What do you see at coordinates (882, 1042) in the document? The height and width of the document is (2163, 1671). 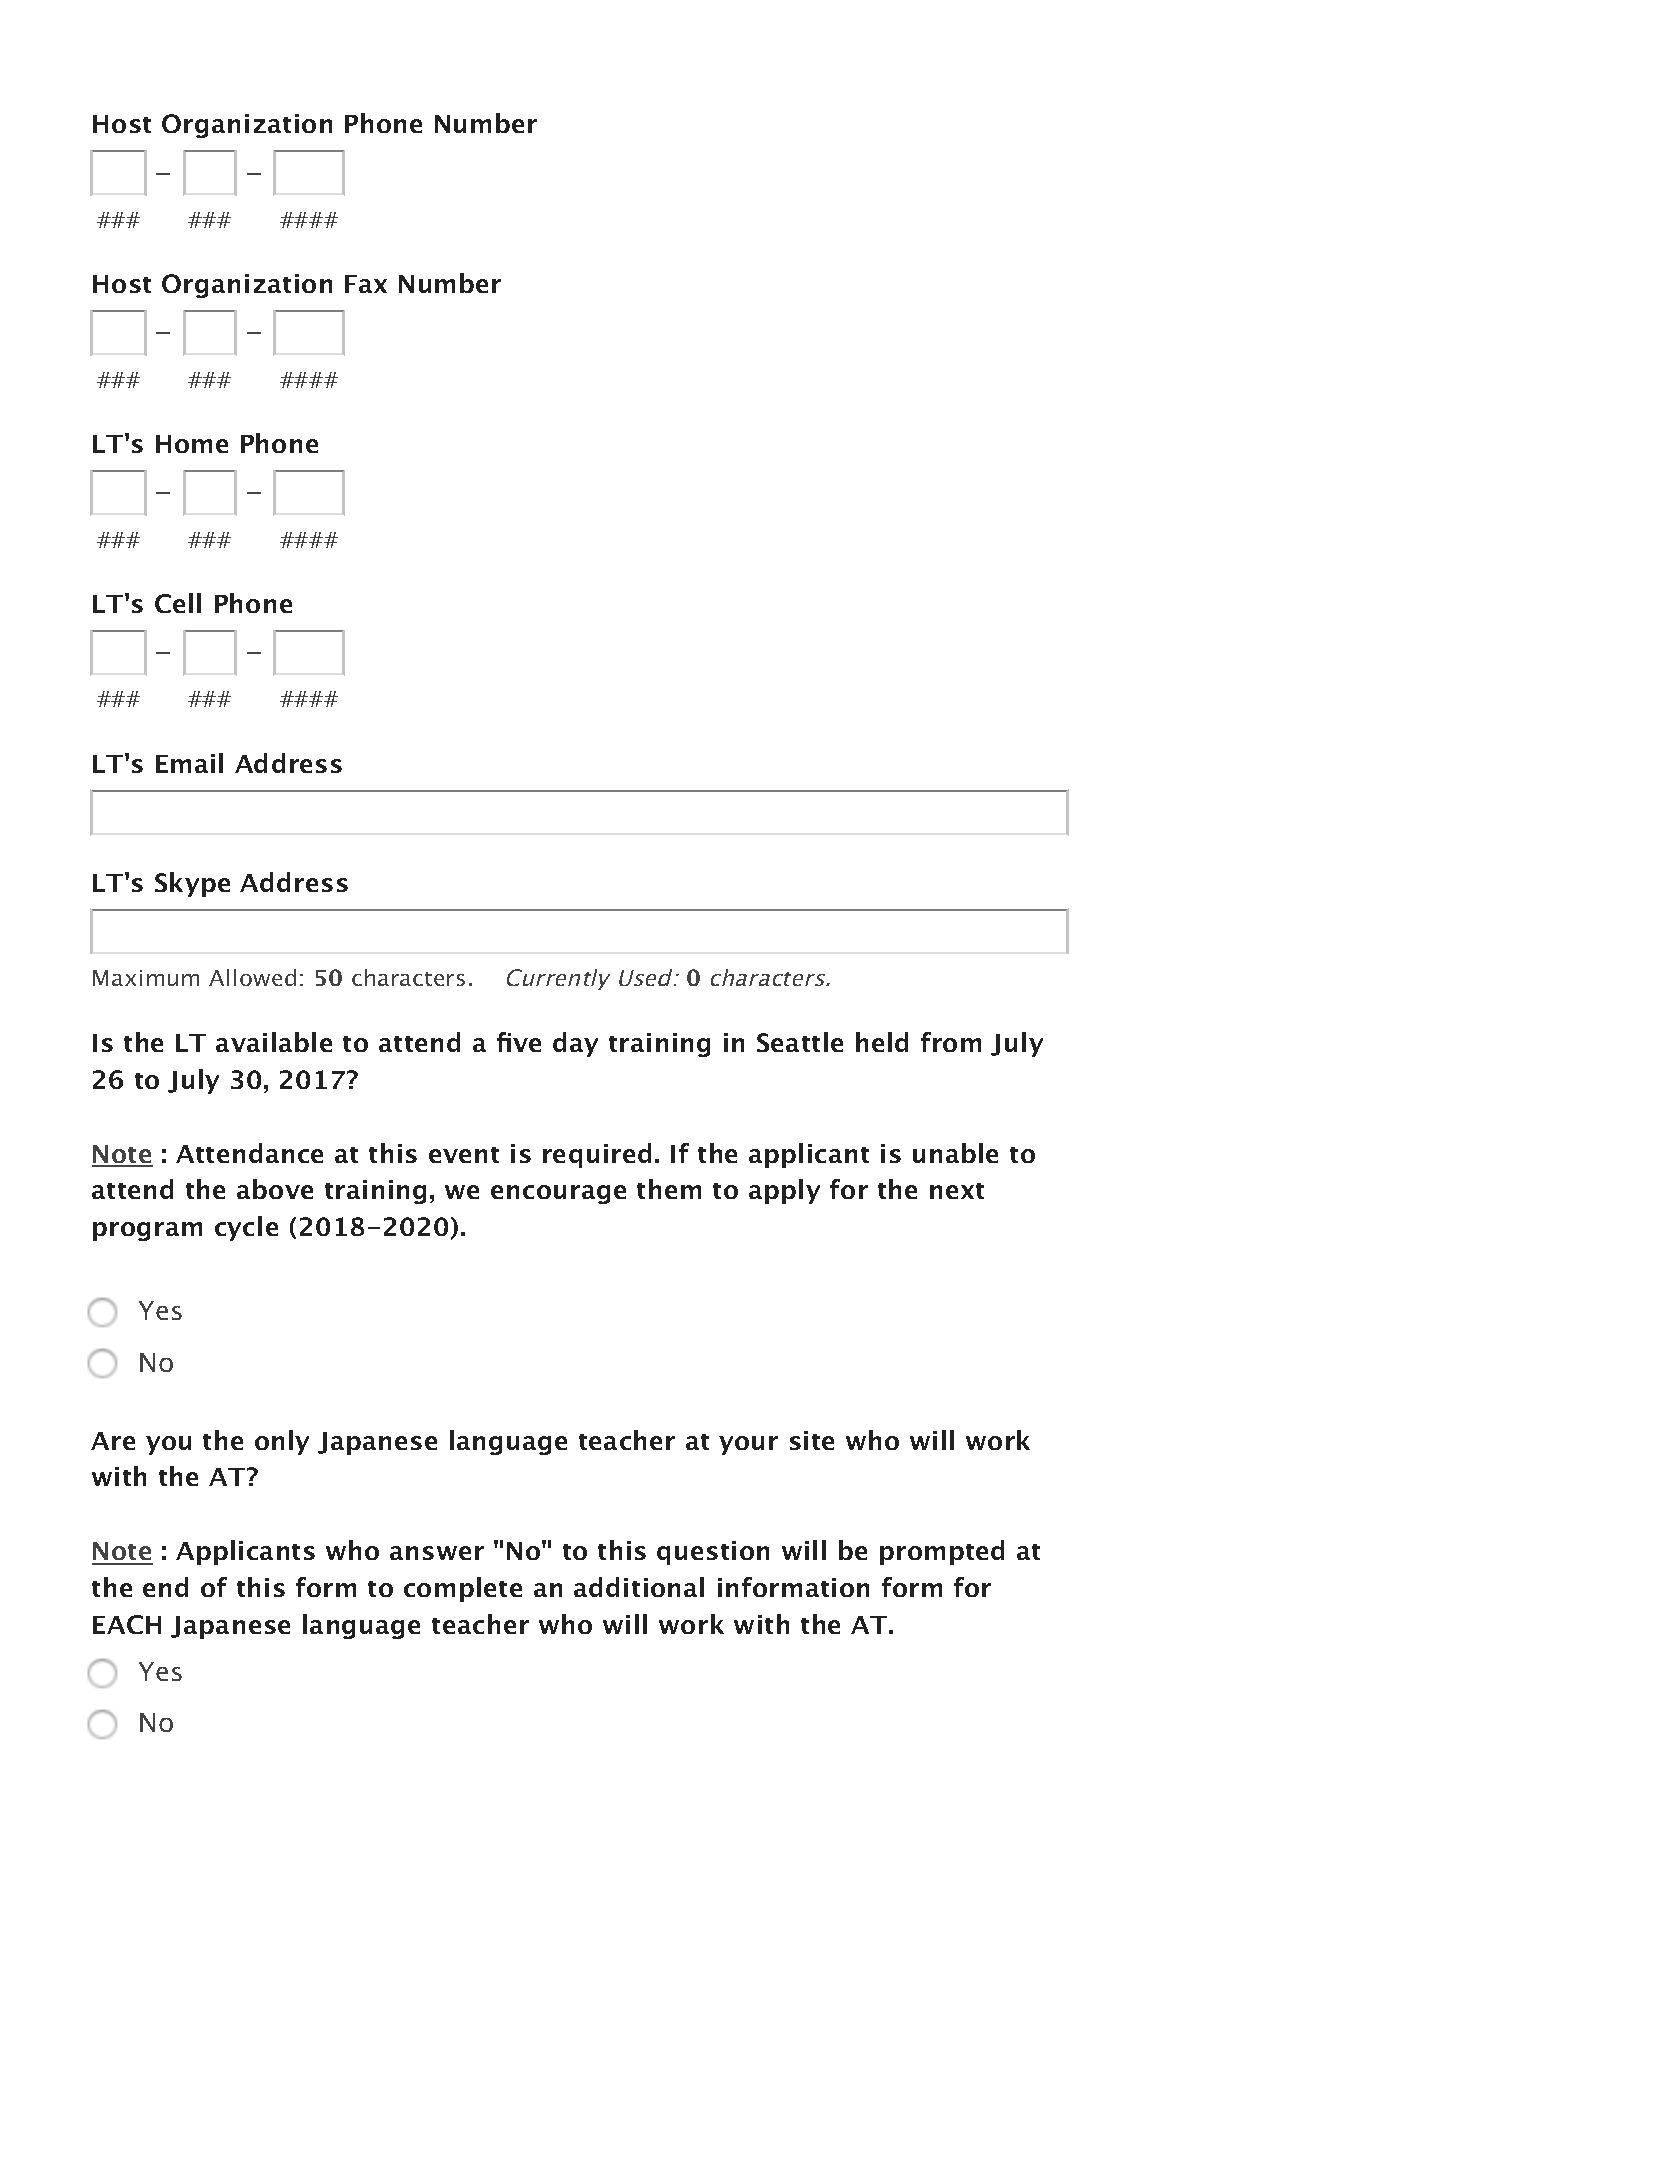 I see `held` at bounding box center [882, 1042].
